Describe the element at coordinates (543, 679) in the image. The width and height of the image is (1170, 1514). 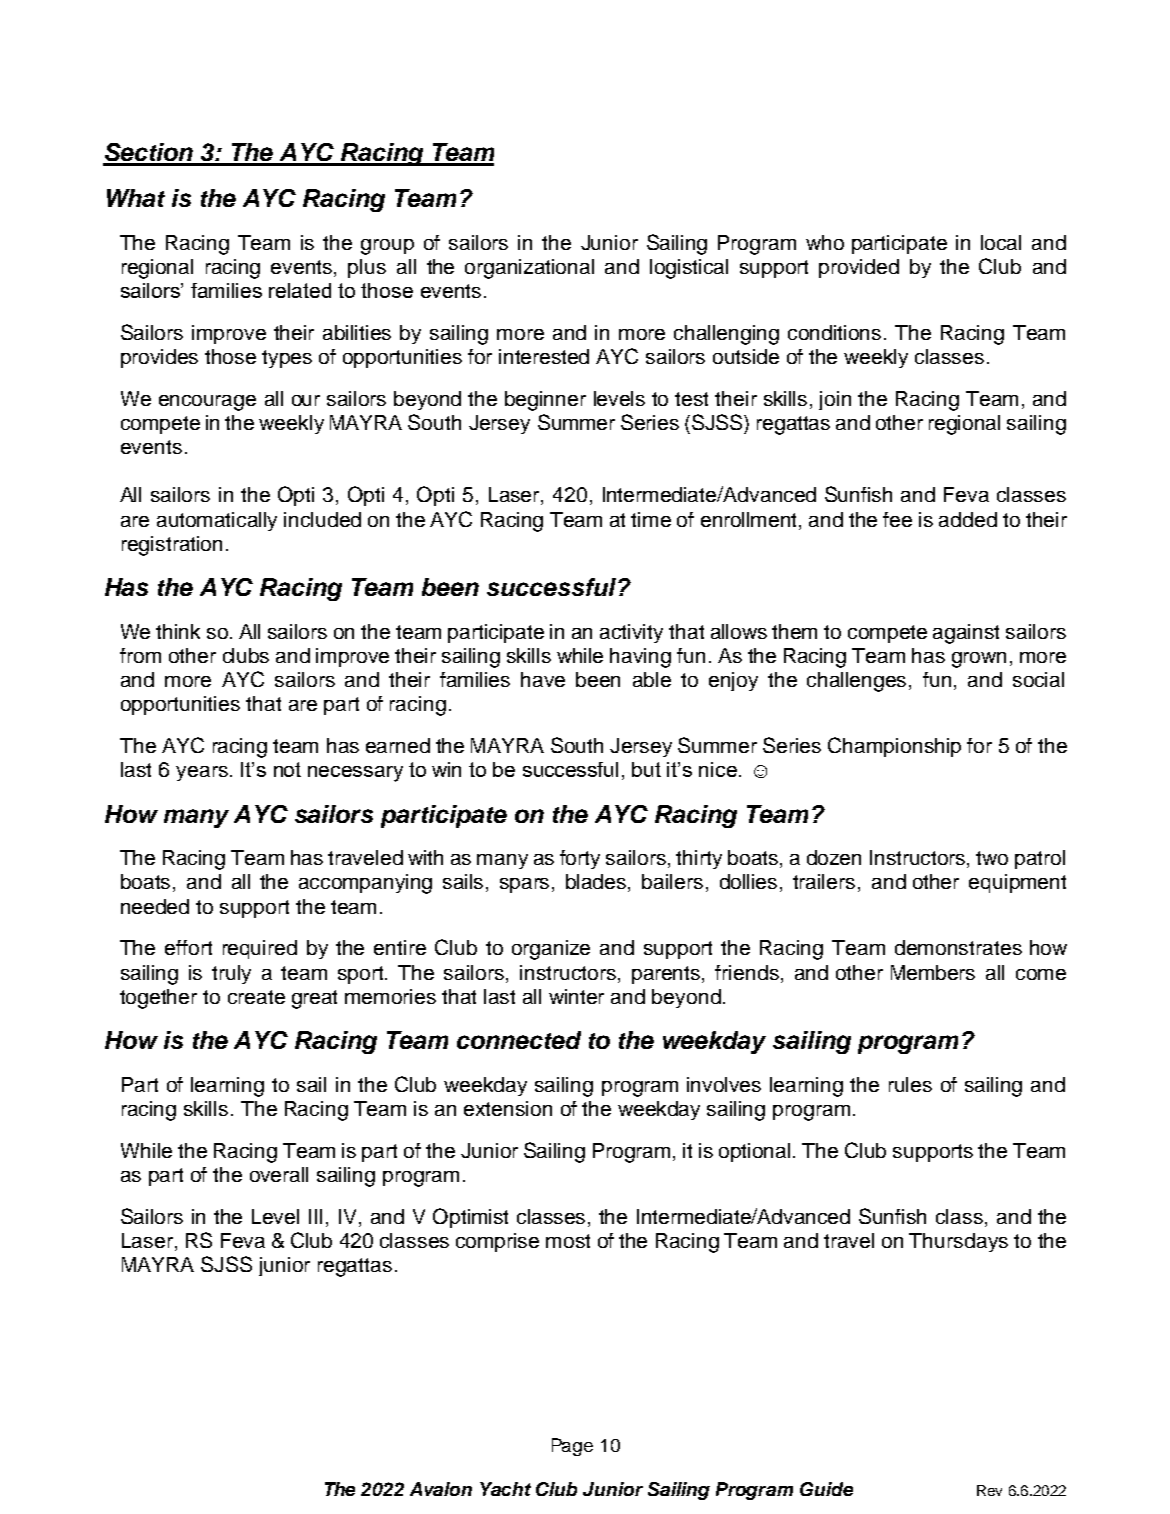
I see `have` at that location.
